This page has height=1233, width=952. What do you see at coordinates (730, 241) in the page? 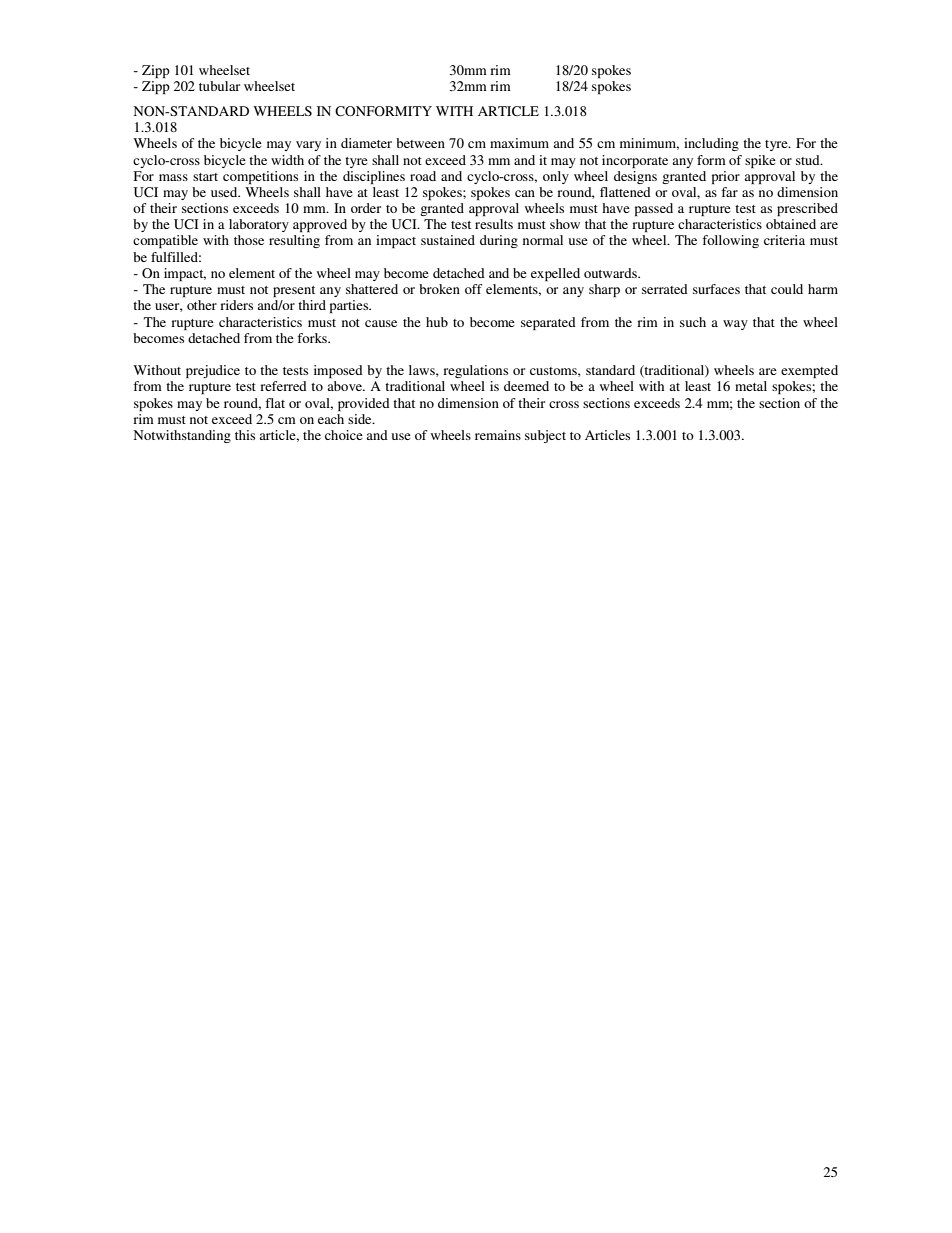
I see `following` at bounding box center [730, 241].
